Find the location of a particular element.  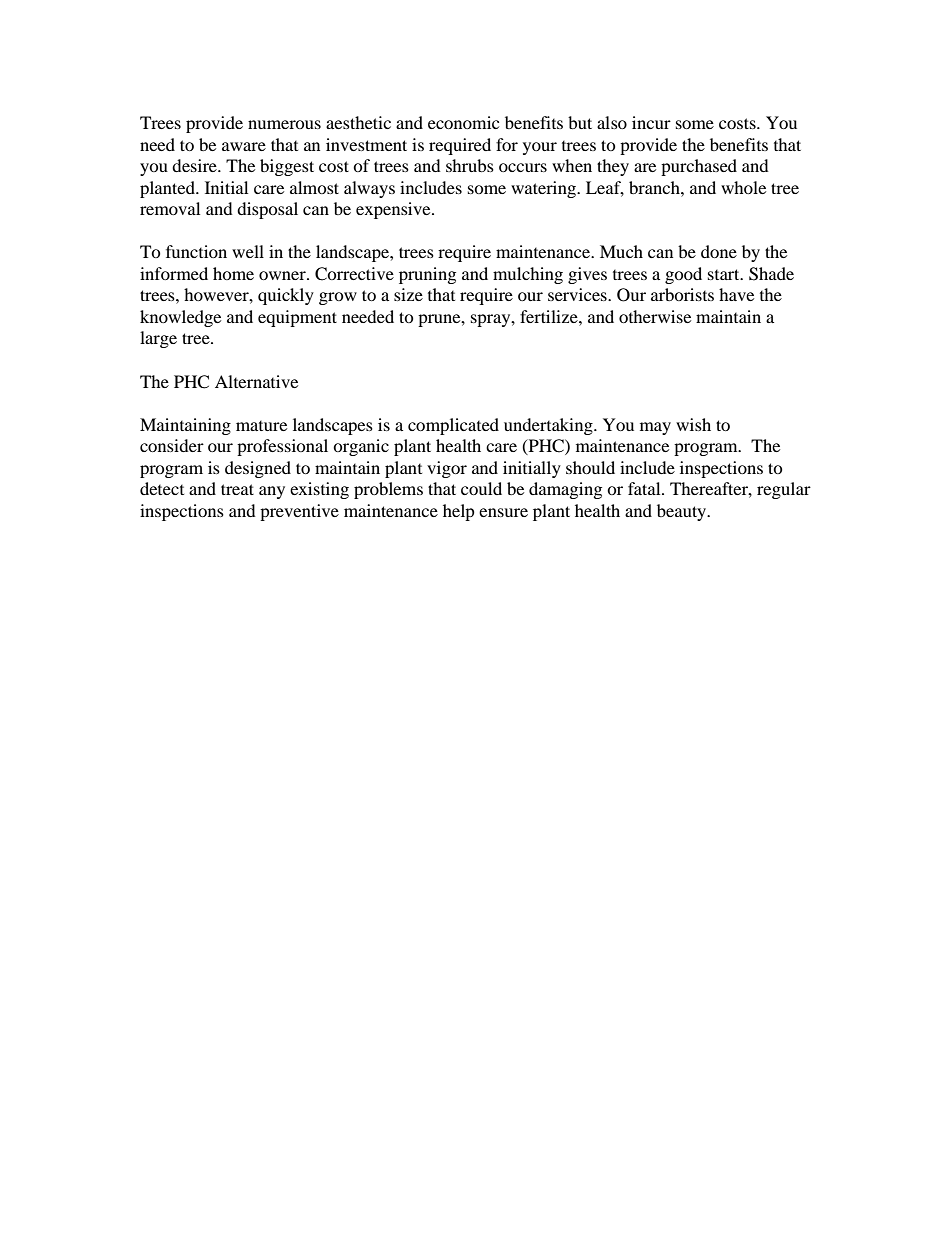

otherwise is located at coordinates (655, 316).
